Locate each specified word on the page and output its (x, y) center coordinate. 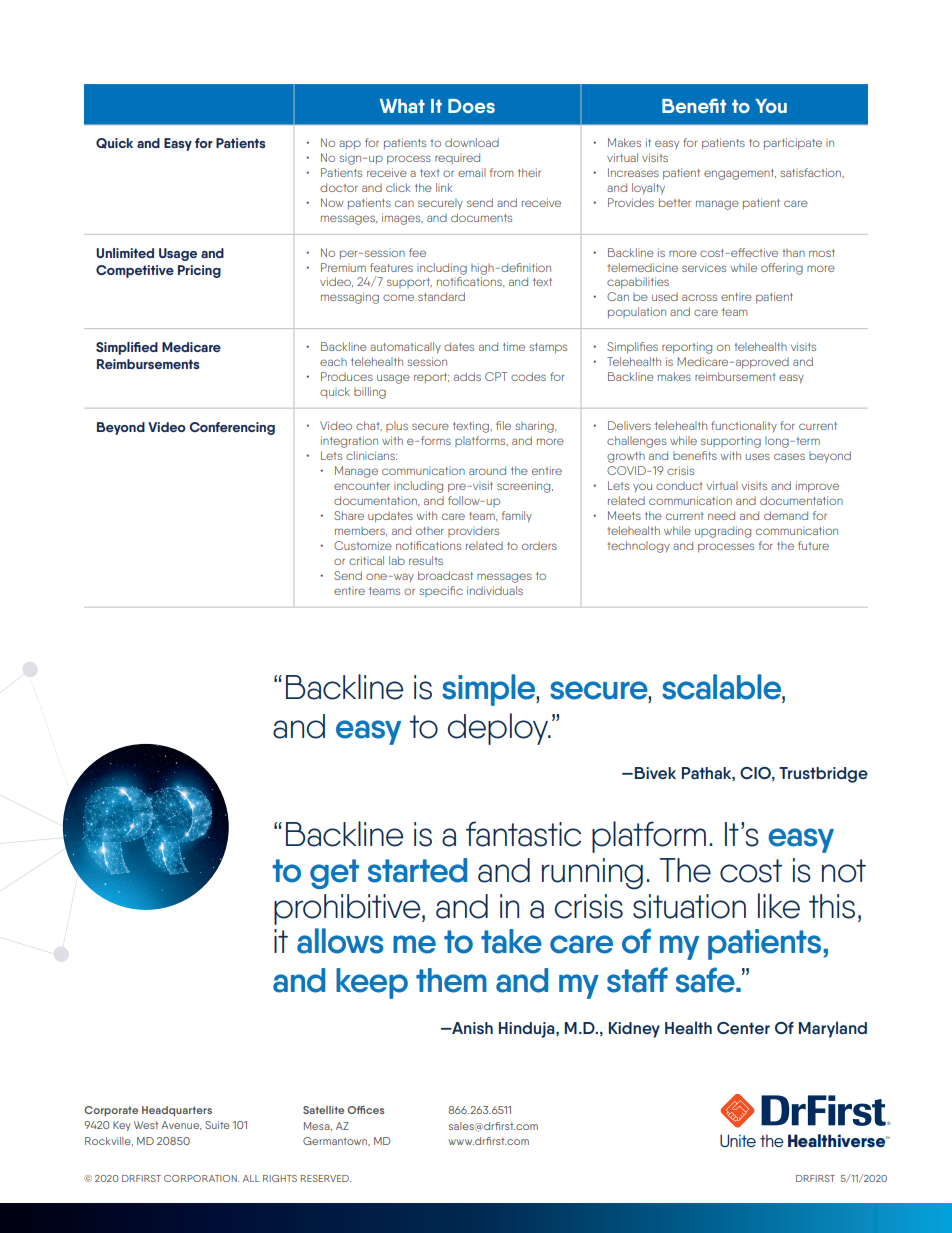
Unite (738, 1140)
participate (793, 144)
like (779, 906)
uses (757, 456)
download (472, 142)
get (334, 874)
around (487, 470)
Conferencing (232, 428)
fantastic (523, 834)
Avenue (181, 1125)
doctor (339, 187)
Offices (366, 1110)
